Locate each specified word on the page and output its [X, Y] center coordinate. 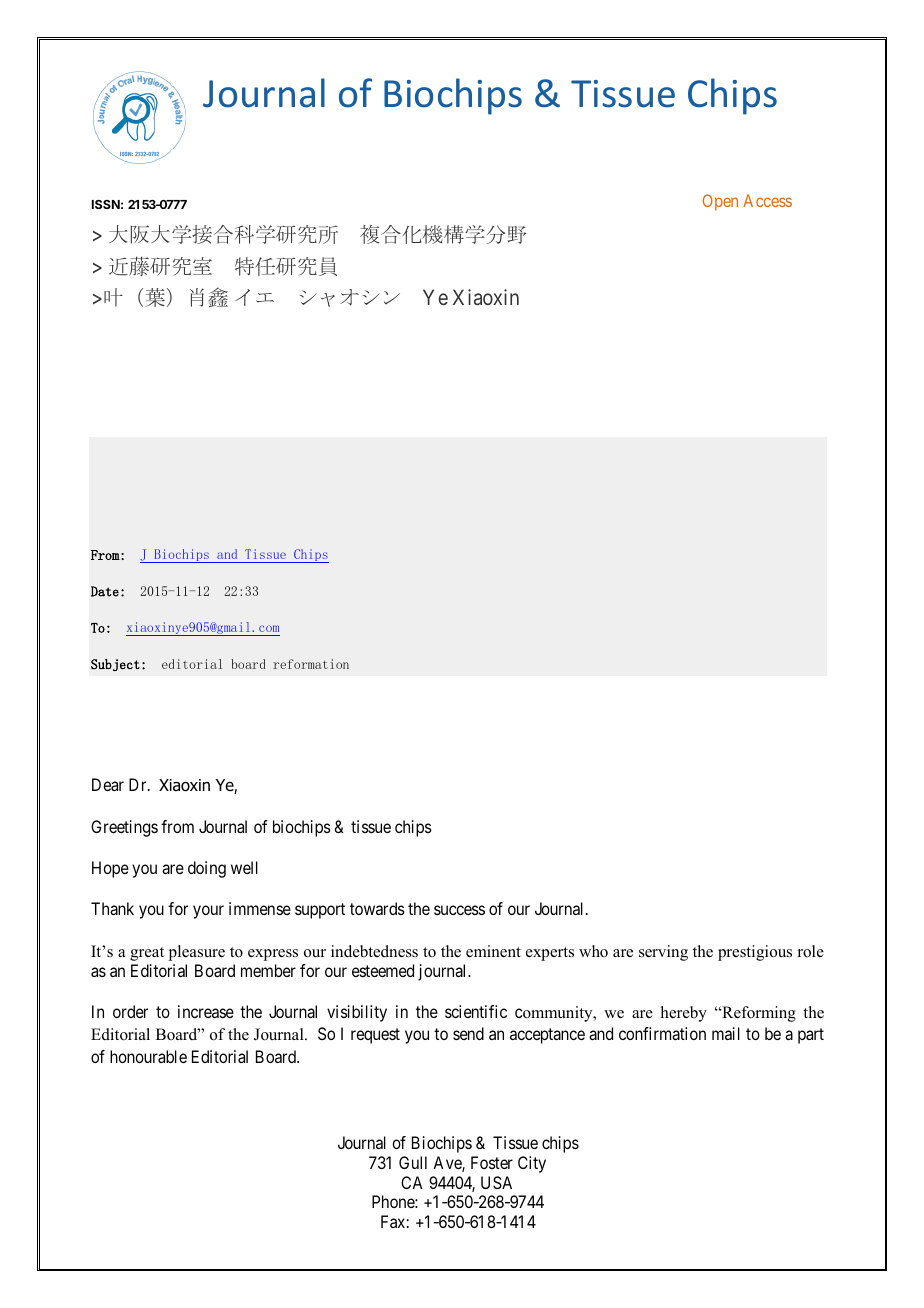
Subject [115, 665]
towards [377, 908]
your [208, 912]
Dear [108, 784]
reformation [311, 664]
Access [767, 200]
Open [720, 202]
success [459, 910]
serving [663, 953]
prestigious [755, 953]
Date [105, 591]
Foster [492, 1162]
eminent [493, 951]
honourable [148, 1056]
